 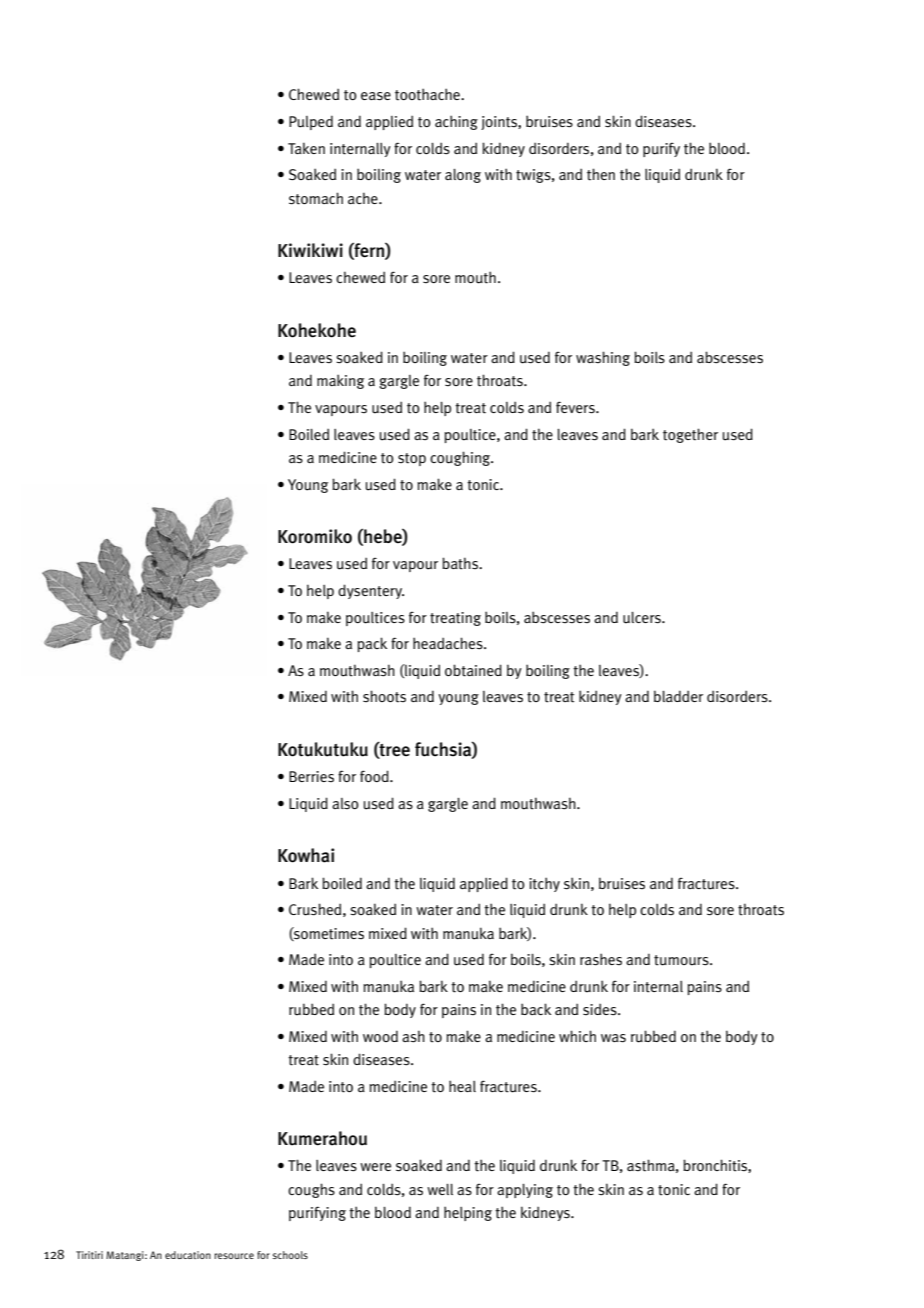 I want to click on along, so click(x=463, y=176).
